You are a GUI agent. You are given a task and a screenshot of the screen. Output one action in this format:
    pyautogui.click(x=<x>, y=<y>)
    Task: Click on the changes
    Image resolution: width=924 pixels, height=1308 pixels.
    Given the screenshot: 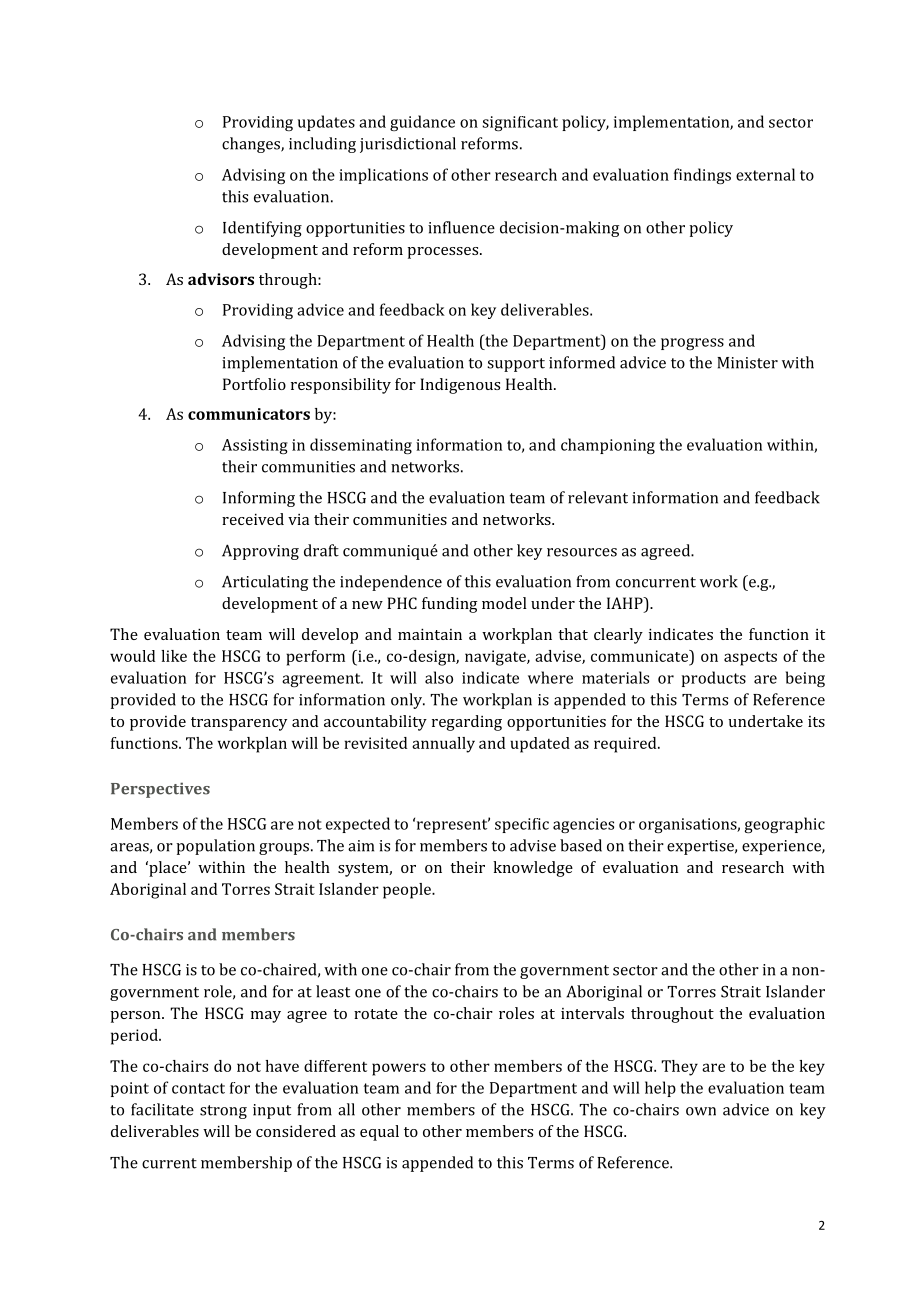 What is the action you would take?
    pyautogui.click(x=252, y=145)
